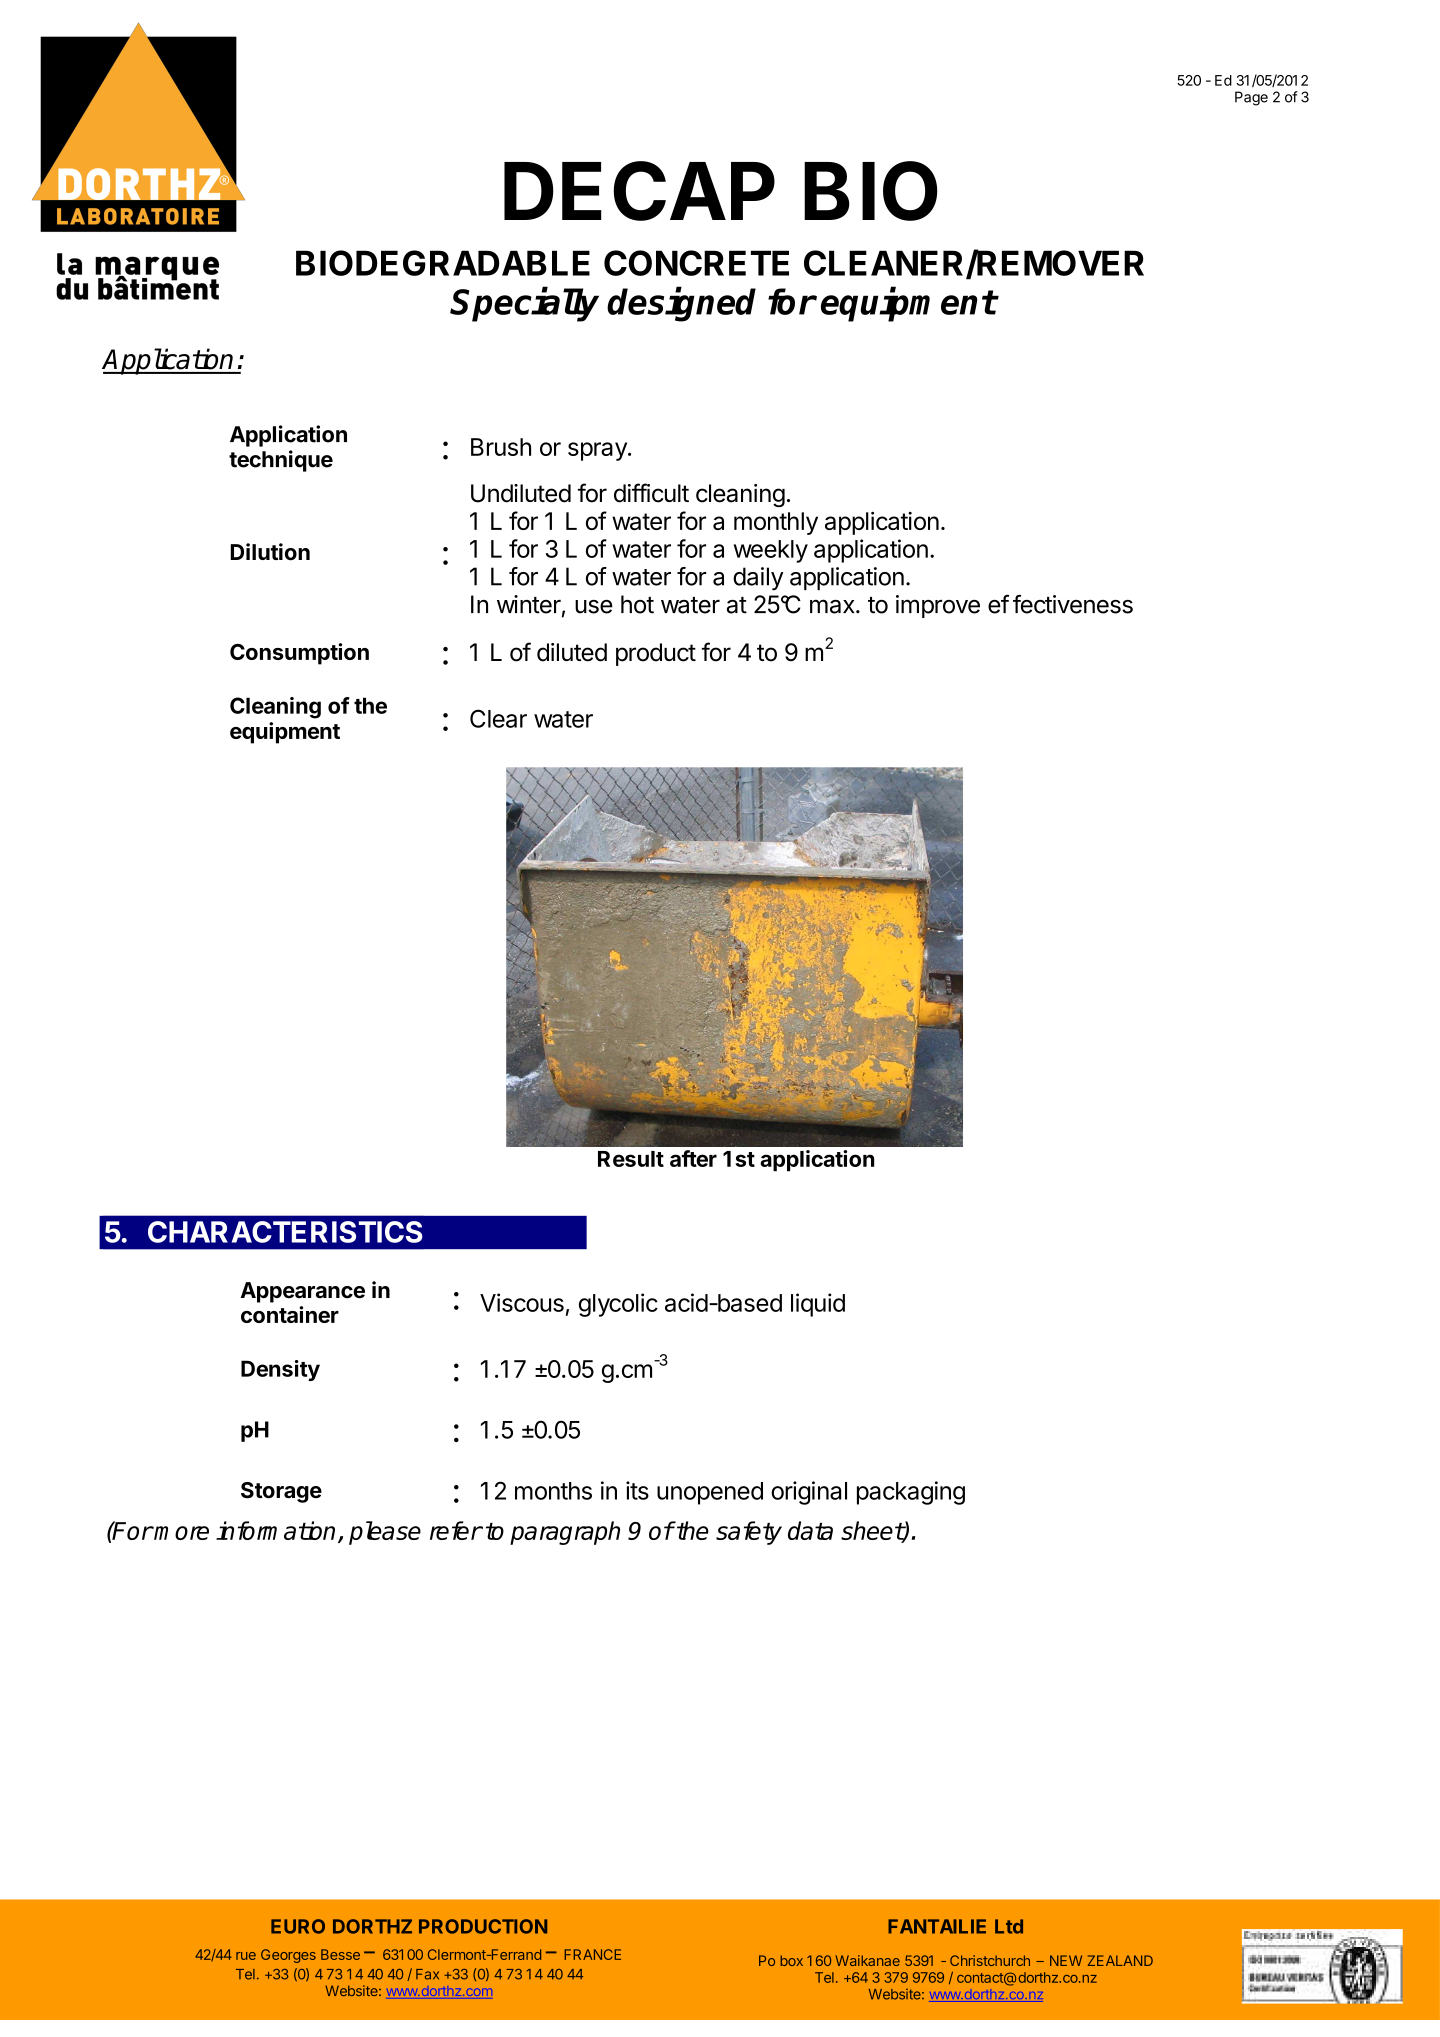 The width and height of the document is (1440, 2037). I want to click on liquid, so click(818, 1305).
